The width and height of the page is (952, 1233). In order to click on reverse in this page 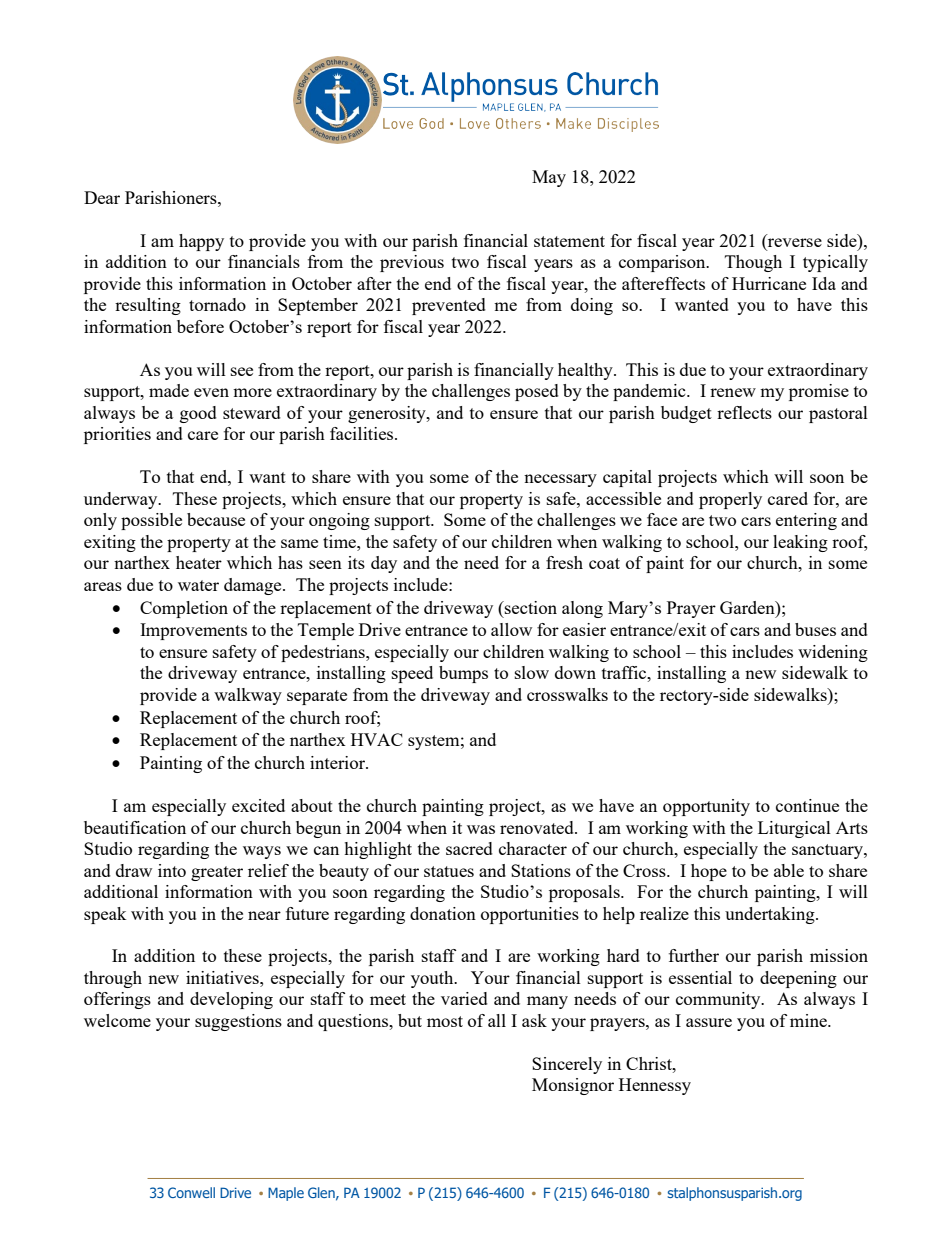, I will do `click(794, 244)`.
